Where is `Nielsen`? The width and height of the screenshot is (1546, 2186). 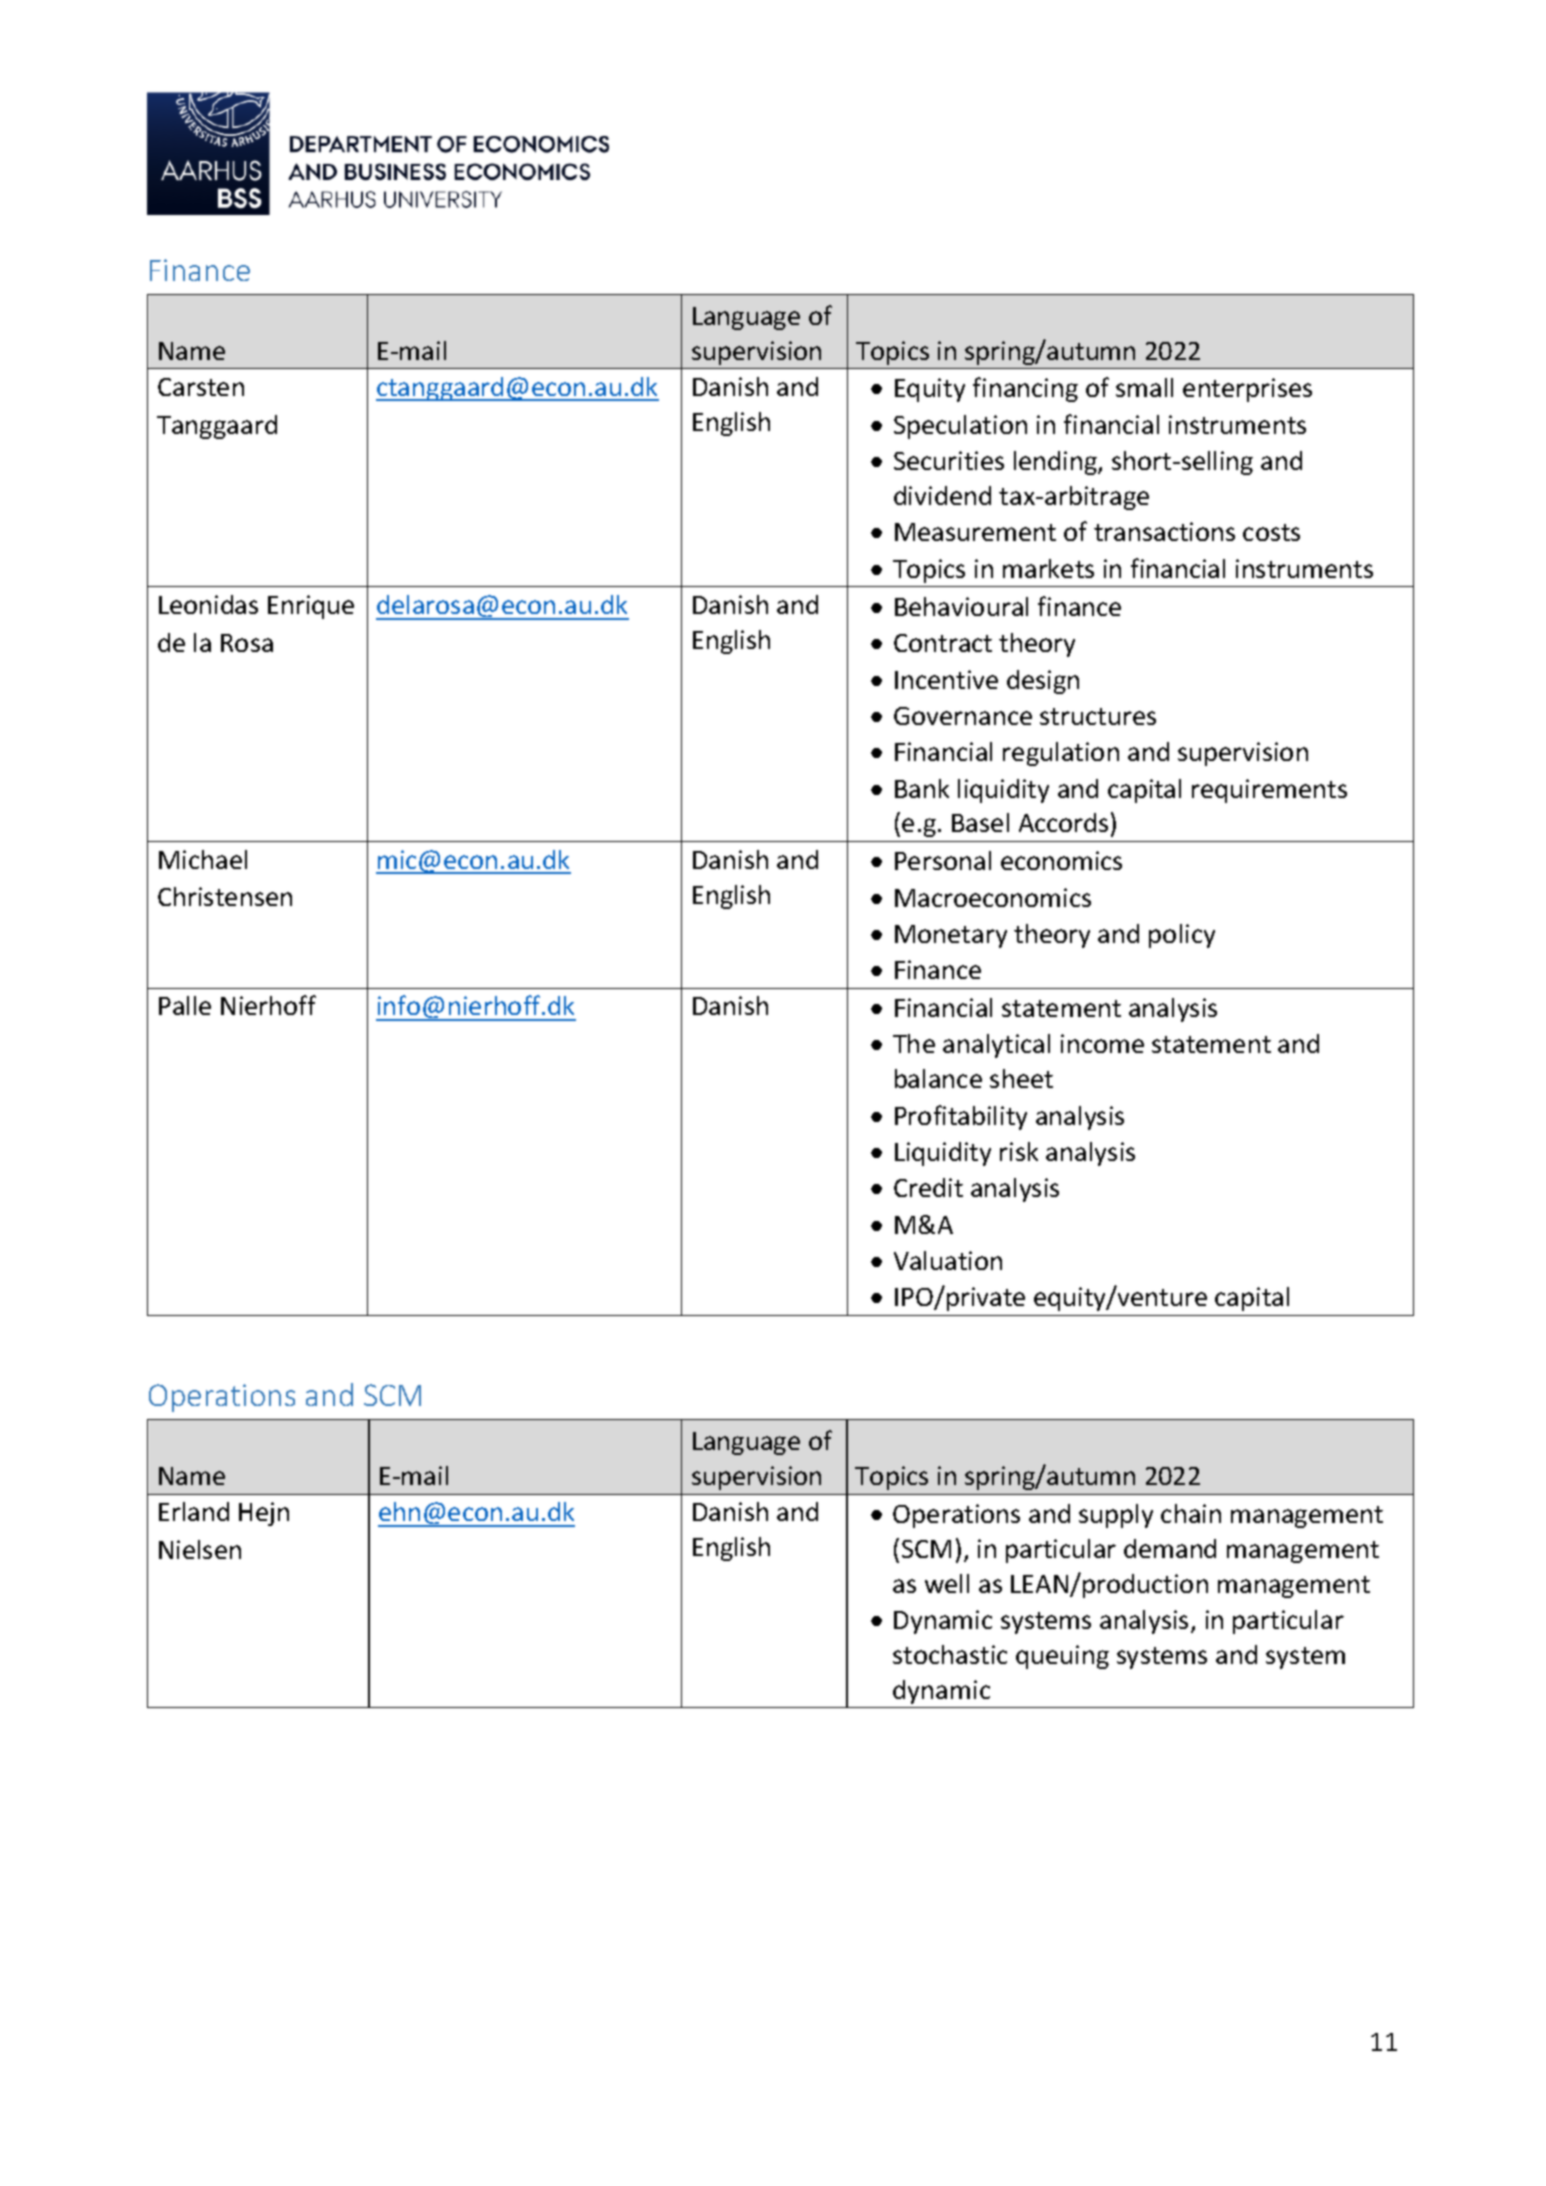
Nielsen is located at coordinates (200, 1549).
